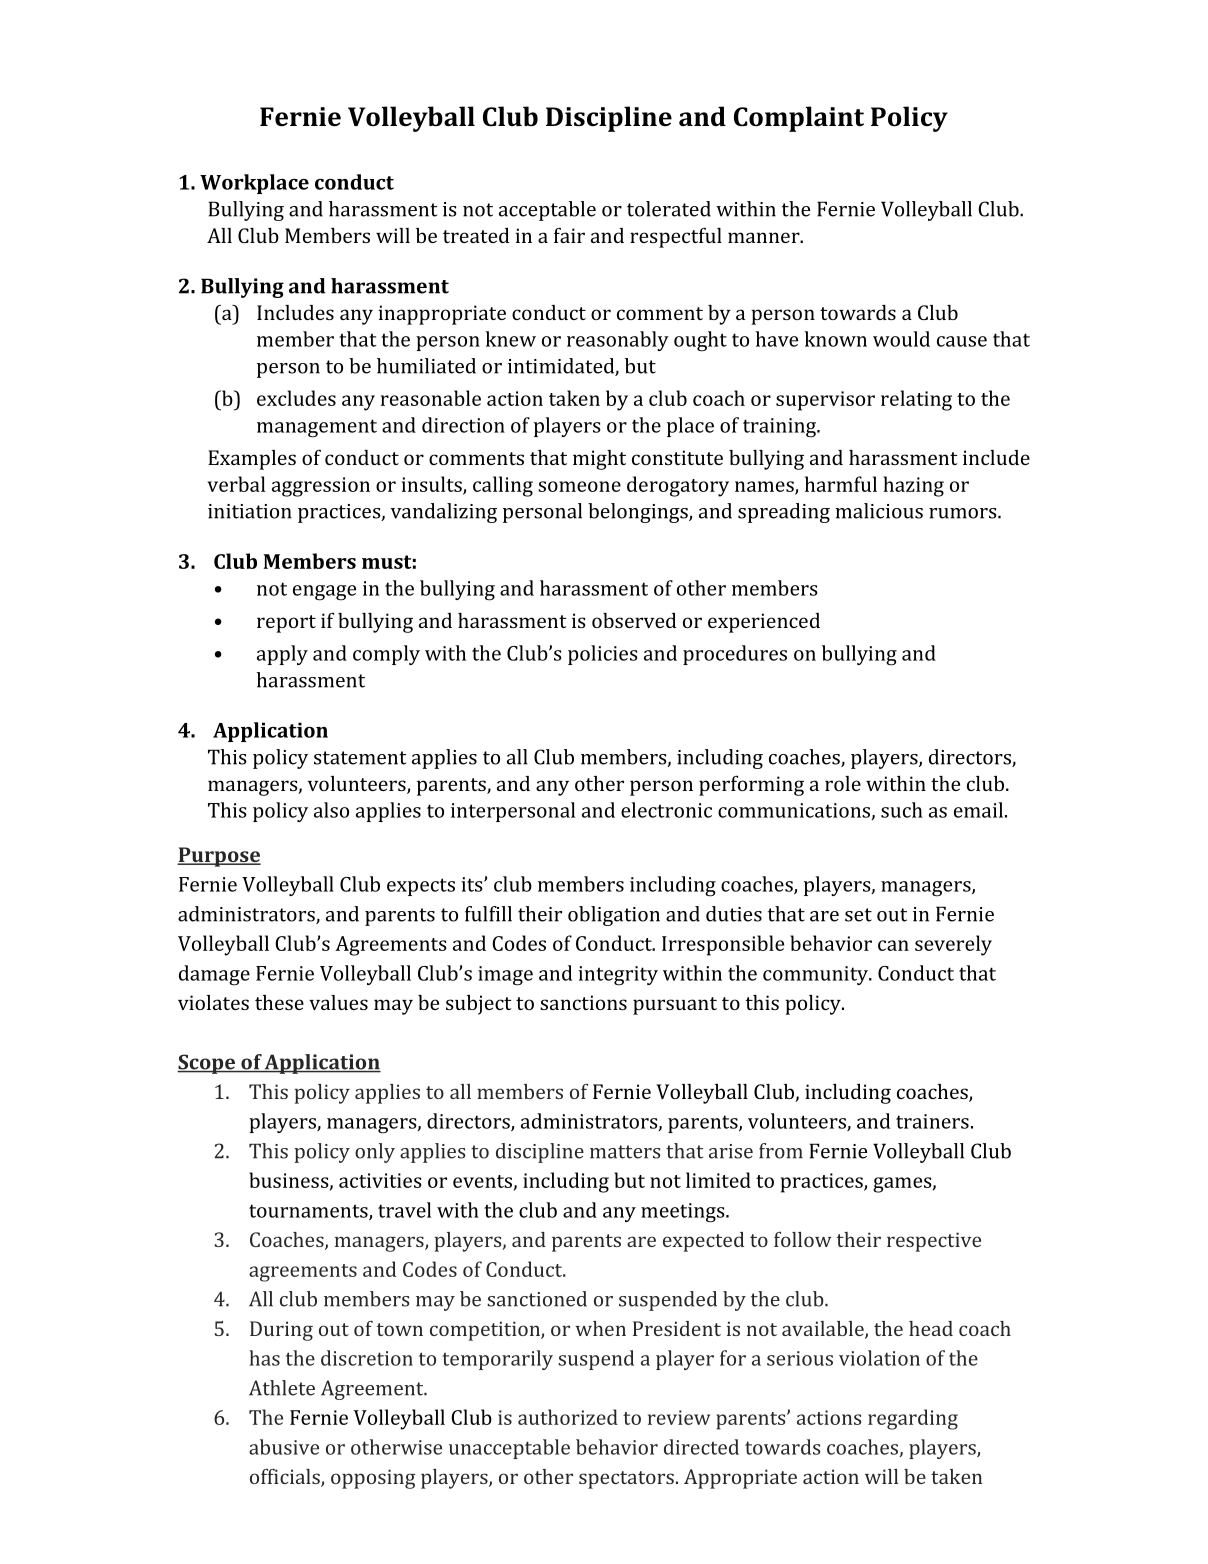  I want to click on aggression, so click(321, 487).
